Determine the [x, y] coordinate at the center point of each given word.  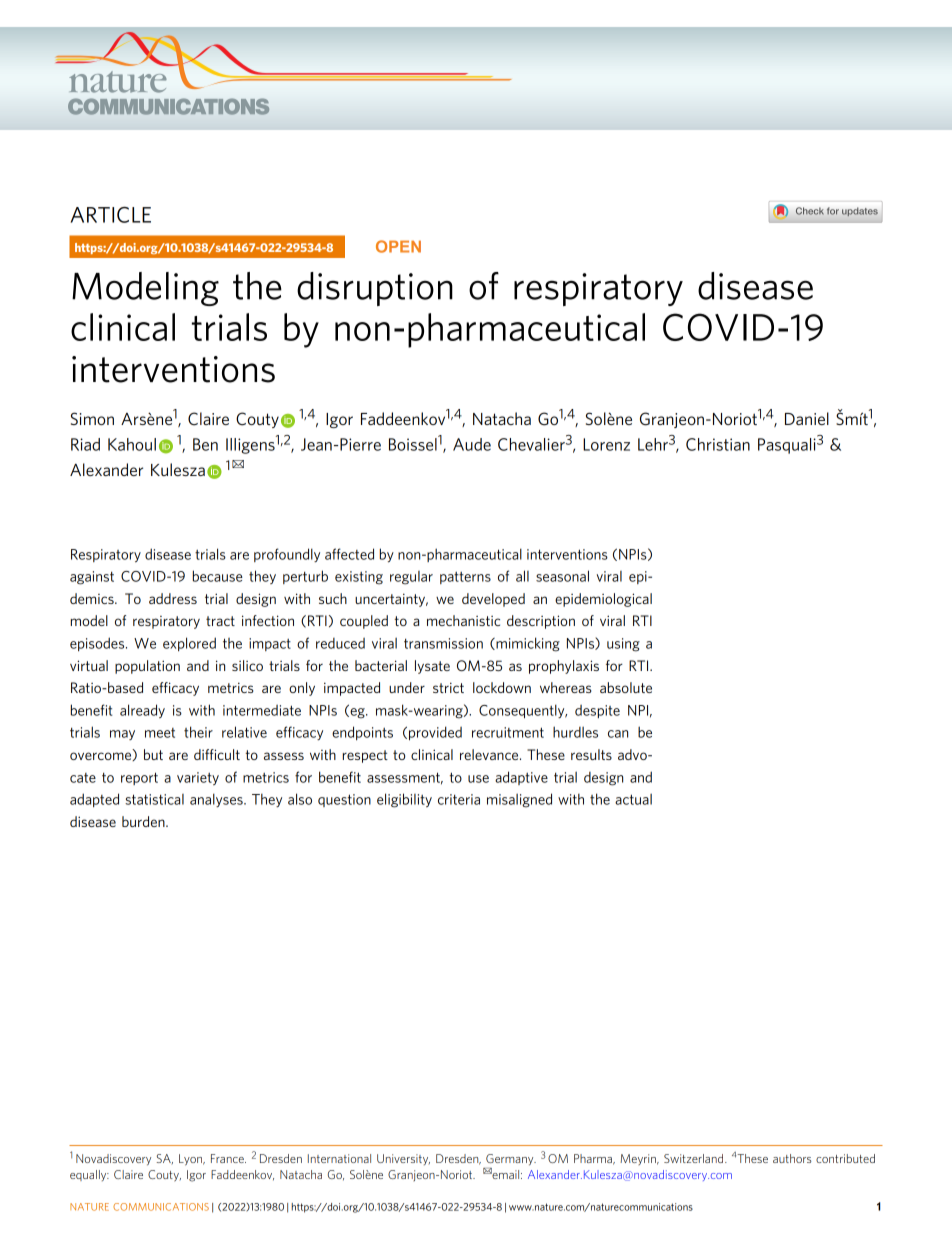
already [142, 711]
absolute [626, 687]
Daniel [807, 418]
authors [792, 1158]
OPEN [398, 246]
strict [448, 687]
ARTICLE [111, 215]
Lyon [191, 1160]
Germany [511, 1160]
